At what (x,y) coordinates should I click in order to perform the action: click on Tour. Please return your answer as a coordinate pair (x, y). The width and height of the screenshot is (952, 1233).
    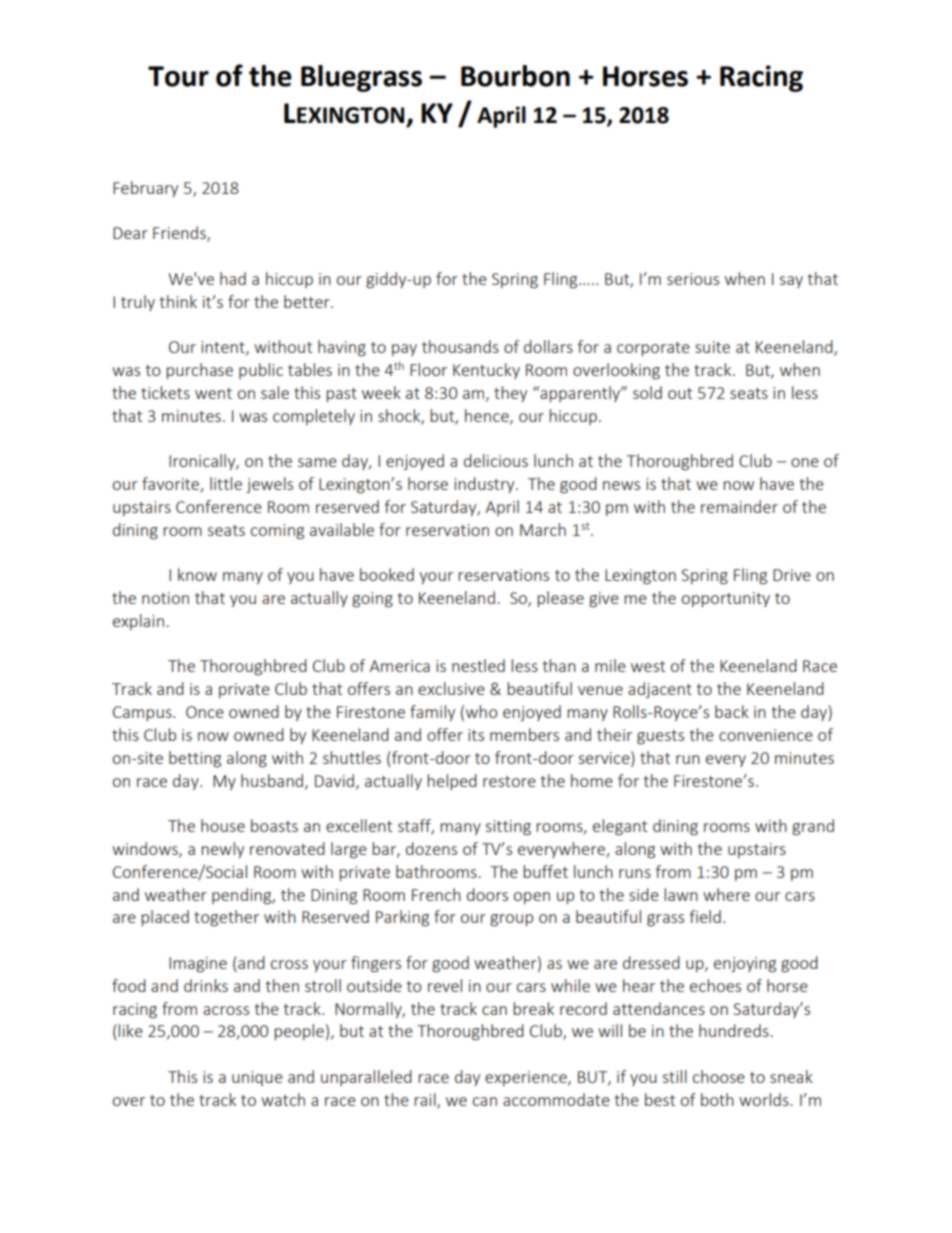
    Looking at the image, I should click on (178, 76).
